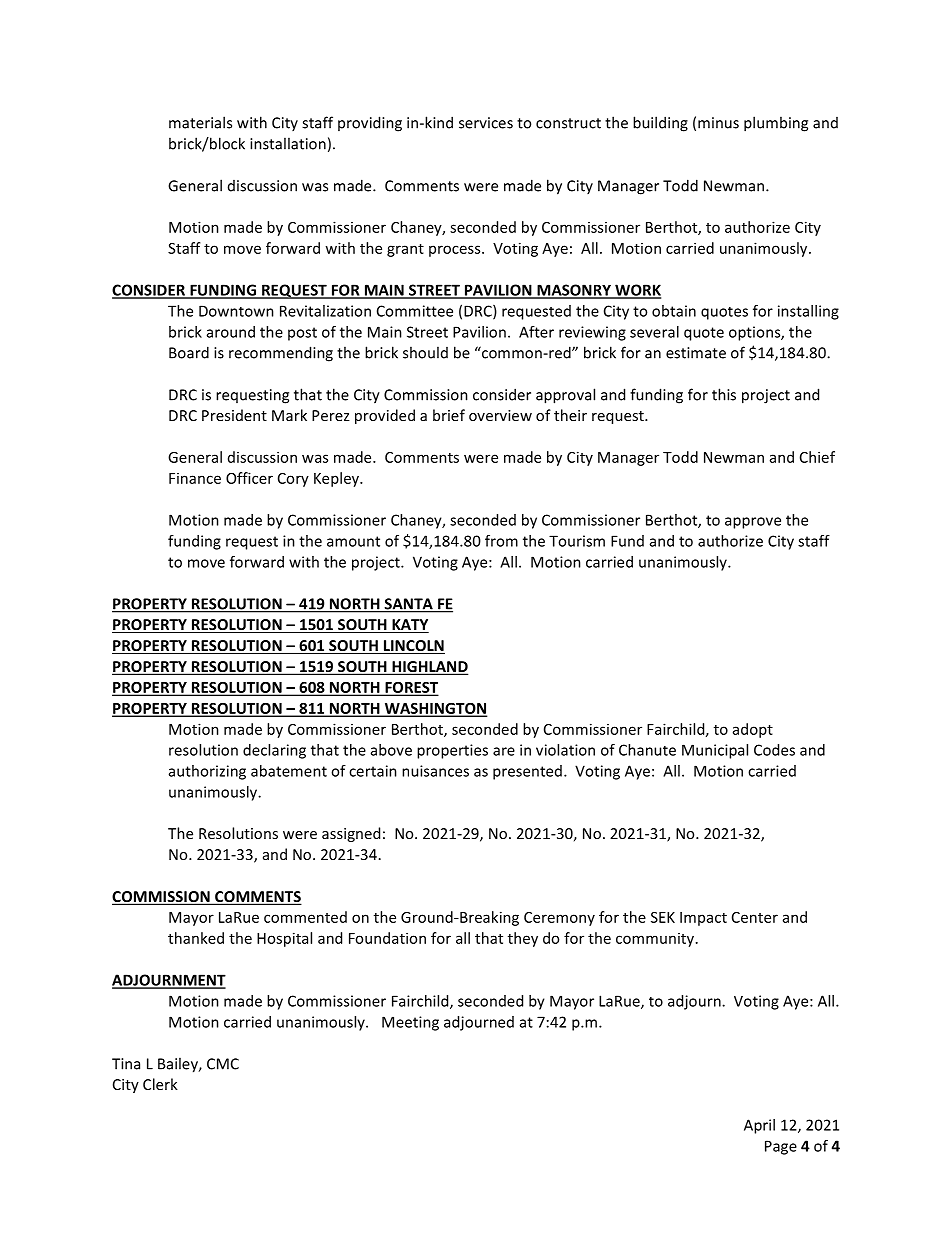  Describe the element at coordinates (449, 415) in the screenshot. I see `brief` at that location.
